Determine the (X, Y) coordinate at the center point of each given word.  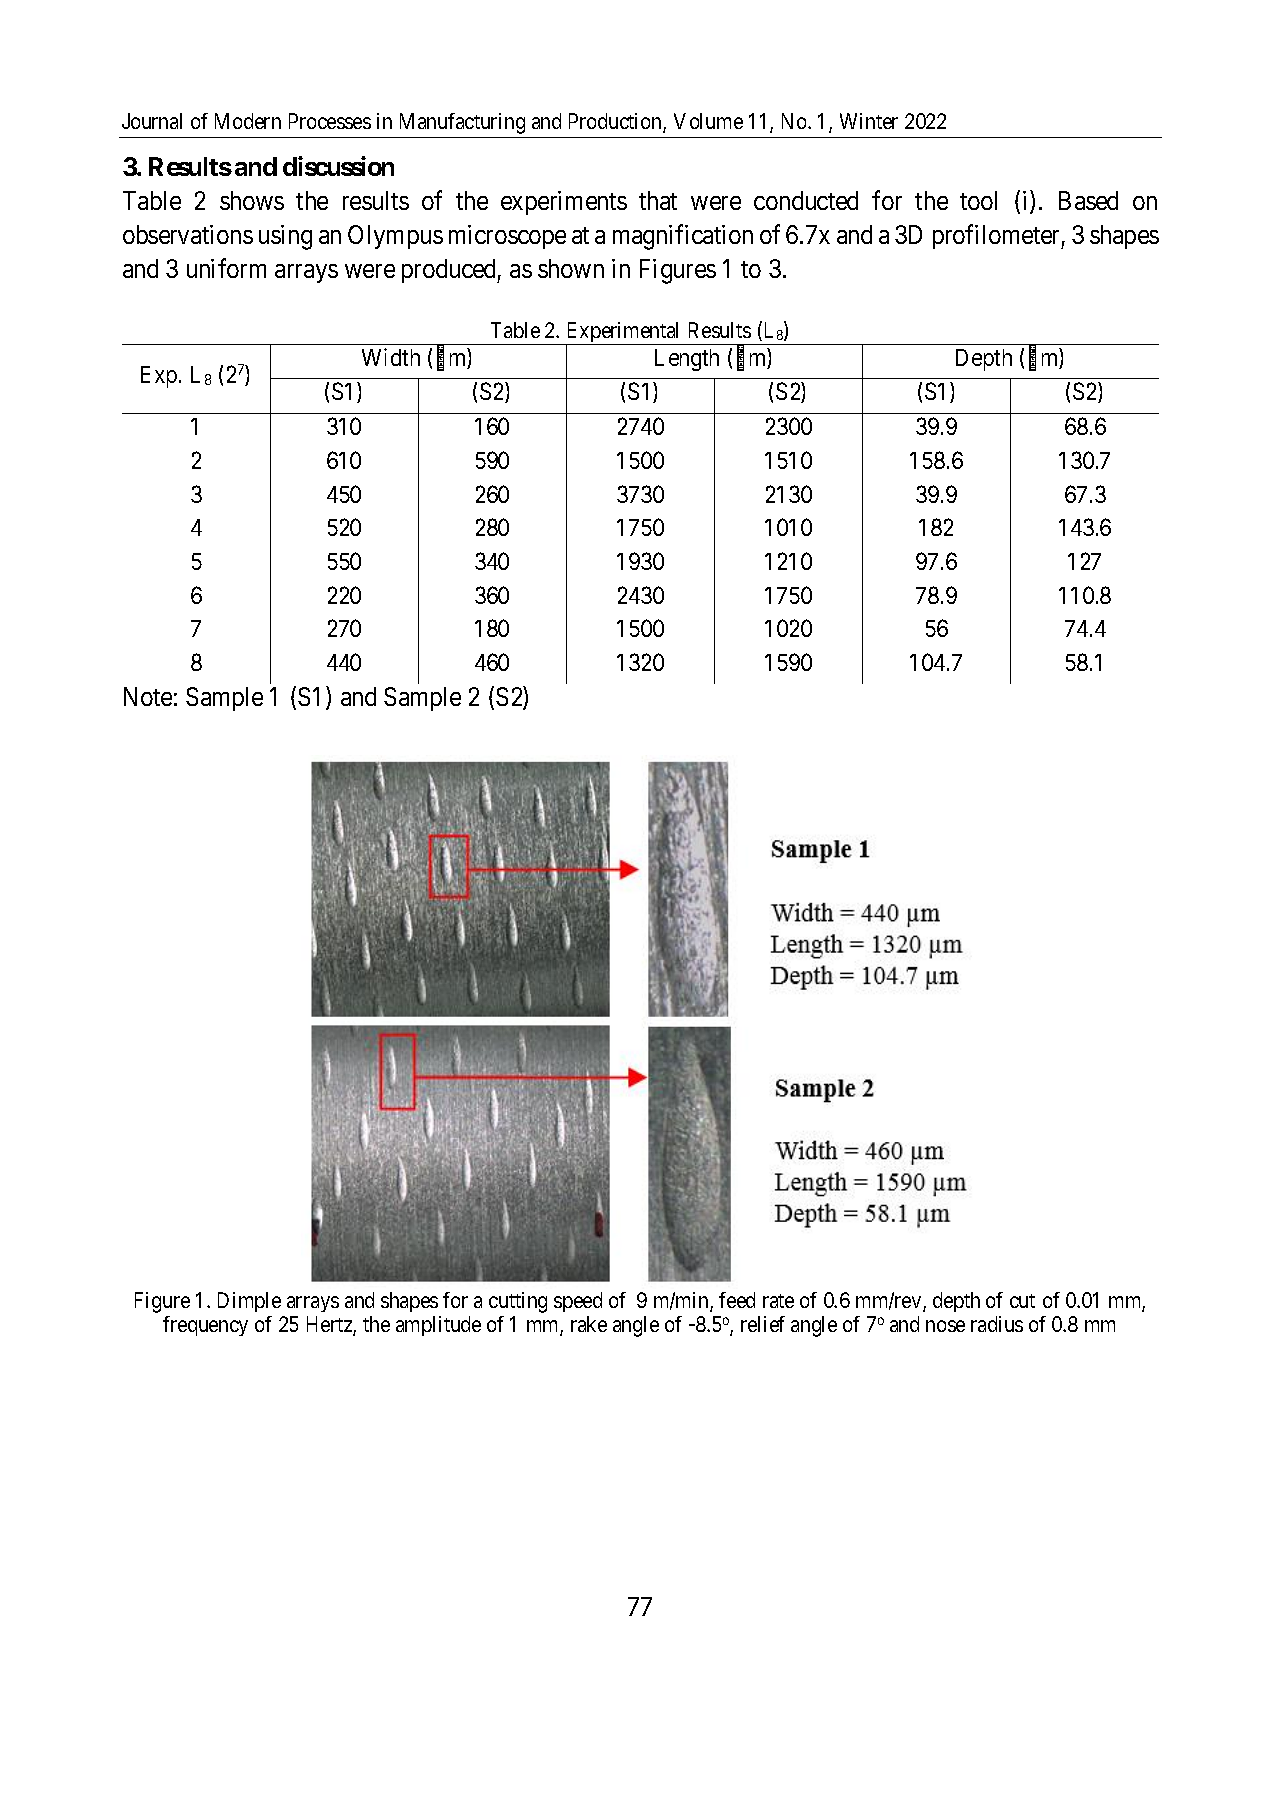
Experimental (624, 333)
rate (778, 1301)
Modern (248, 121)
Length (687, 360)
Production (616, 122)
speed (578, 1302)
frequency (205, 1326)
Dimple (249, 1302)
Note (148, 696)
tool (978, 200)
